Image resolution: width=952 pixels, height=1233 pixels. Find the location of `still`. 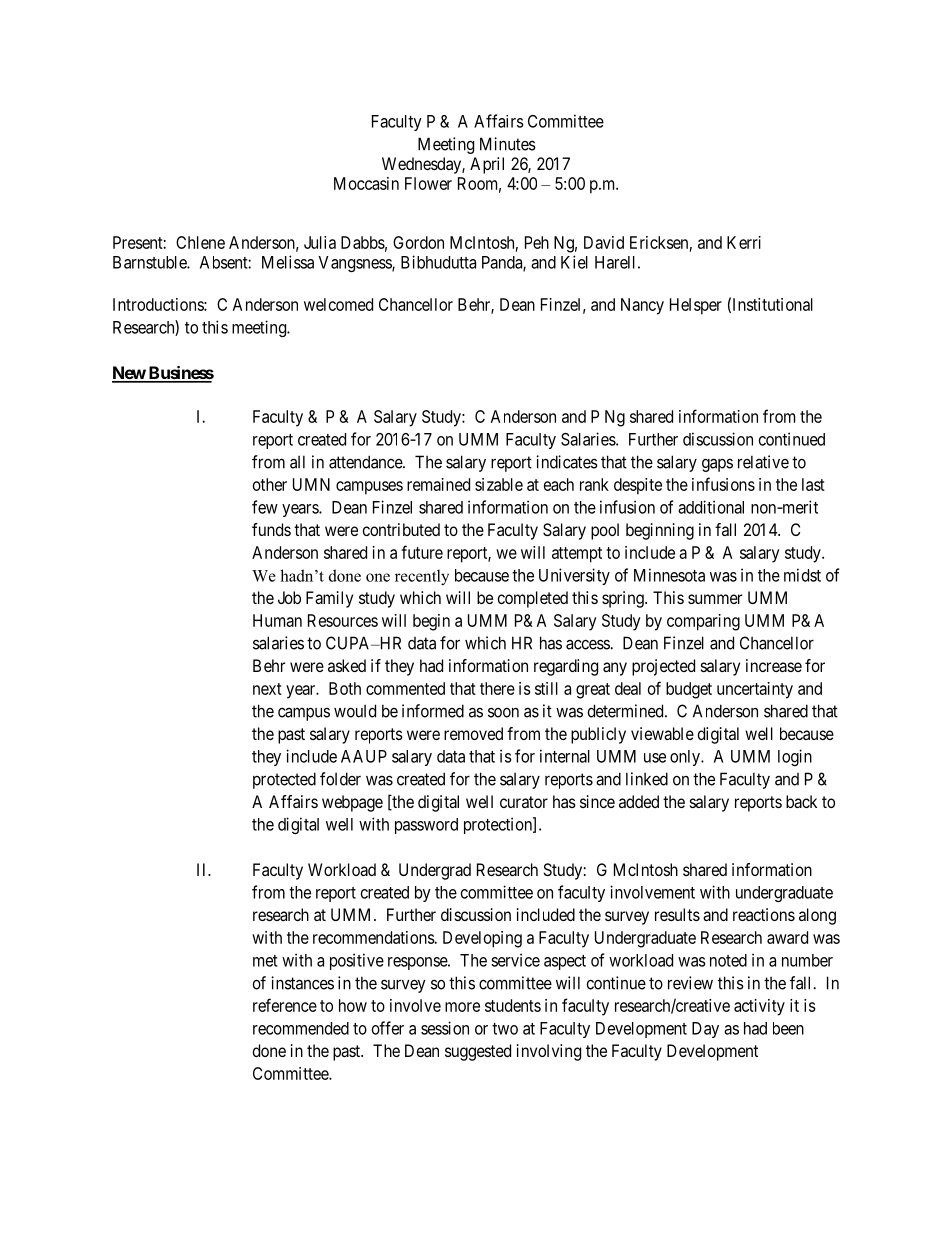

still is located at coordinates (546, 688).
